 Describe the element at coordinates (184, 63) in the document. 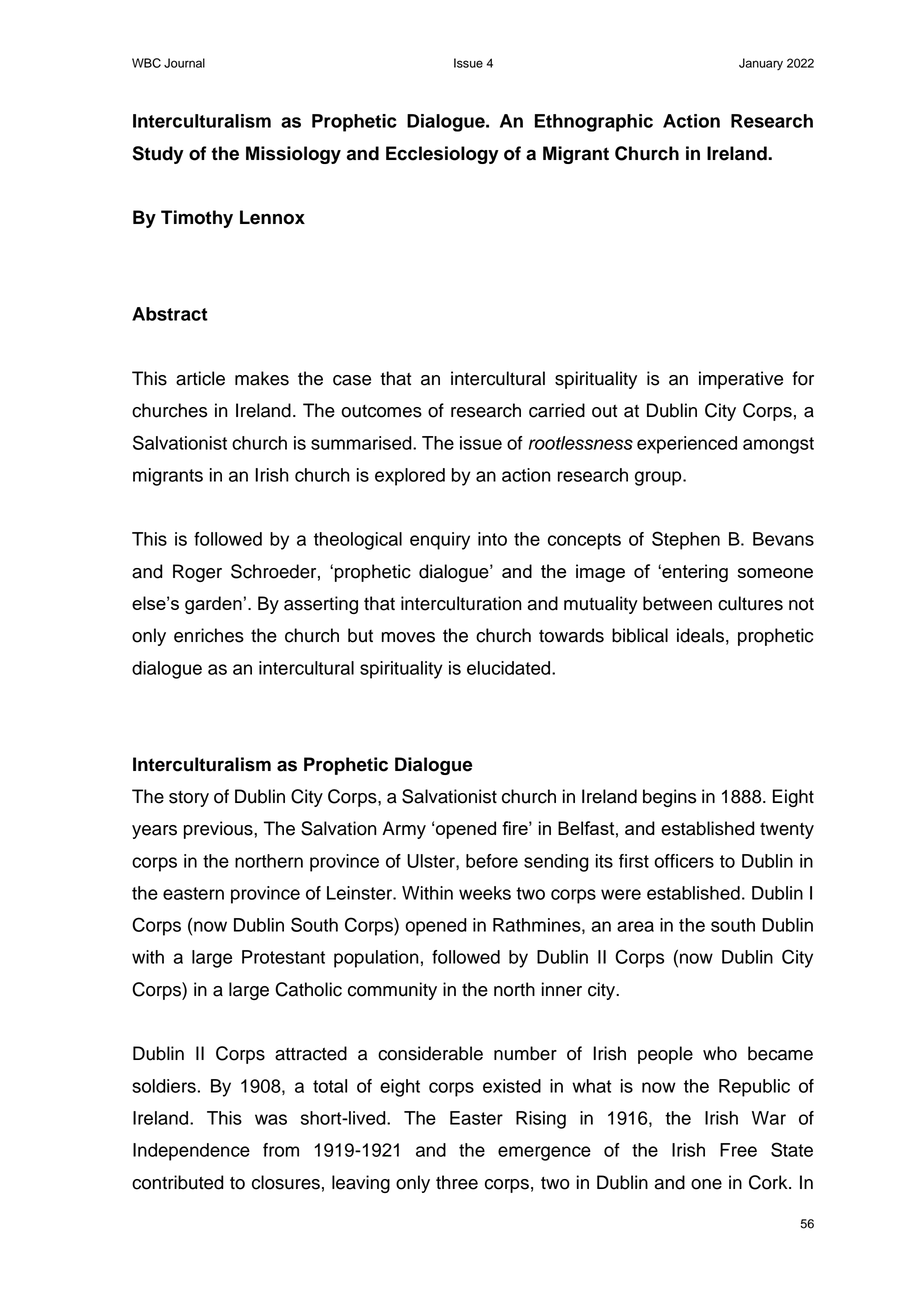

I see `Journal` at that location.
